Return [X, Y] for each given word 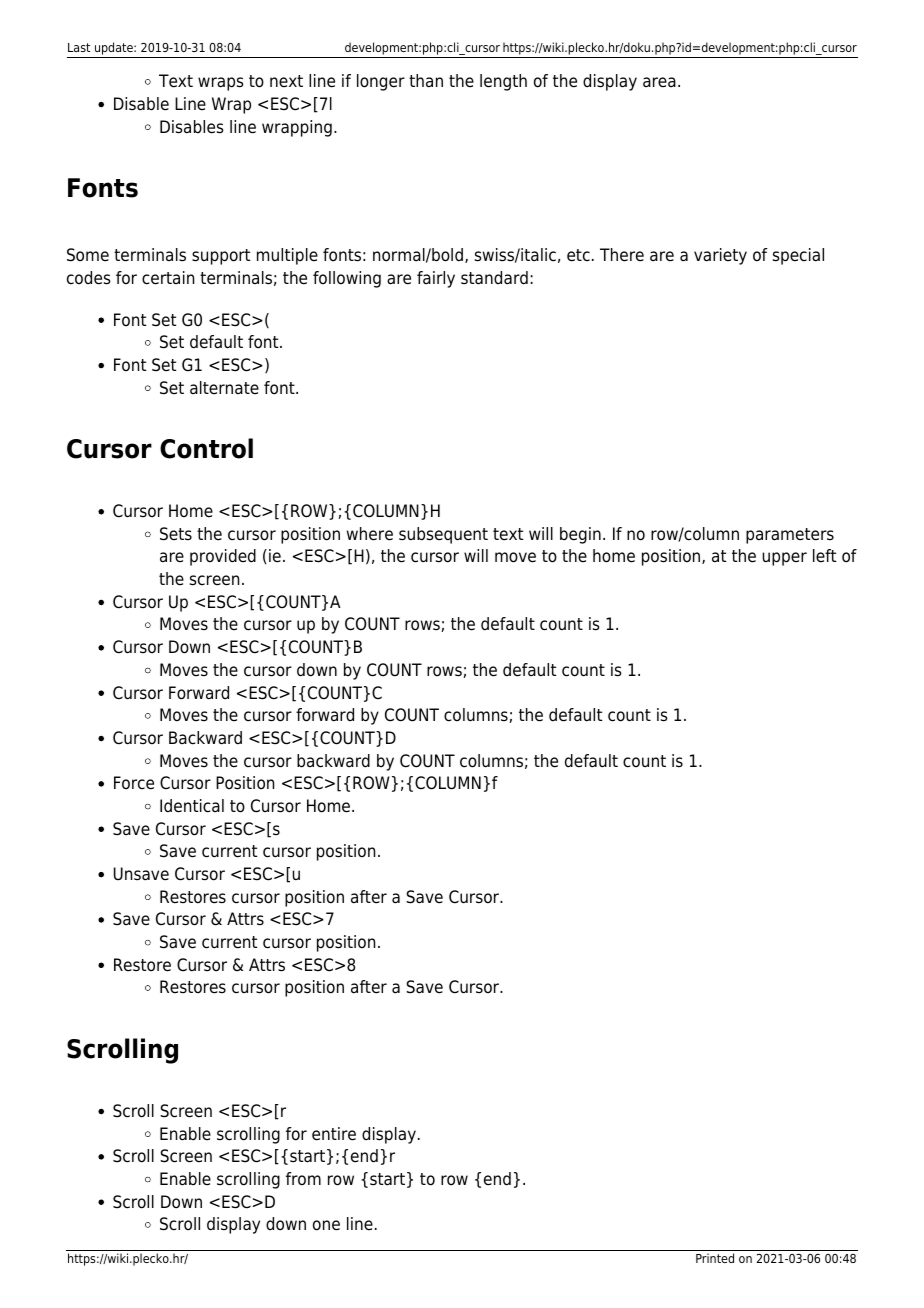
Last [79, 47]
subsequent [443, 535]
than [426, 80]
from [303, 1179]
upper [784, 559]
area [659, 82]
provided [223, 557]
